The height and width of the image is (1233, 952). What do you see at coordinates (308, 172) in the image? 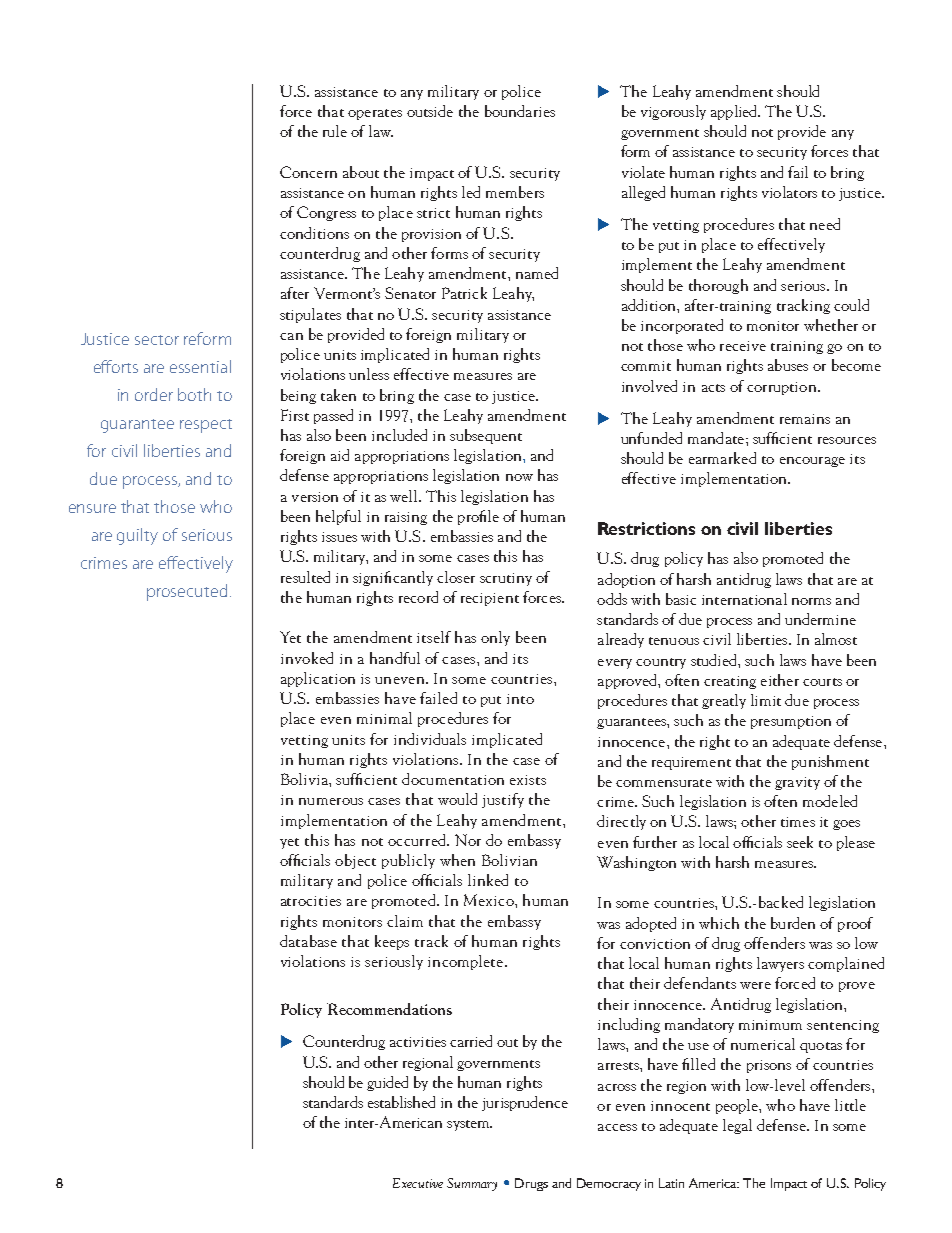
I see `Concern` at bounding box center [308, 172].
